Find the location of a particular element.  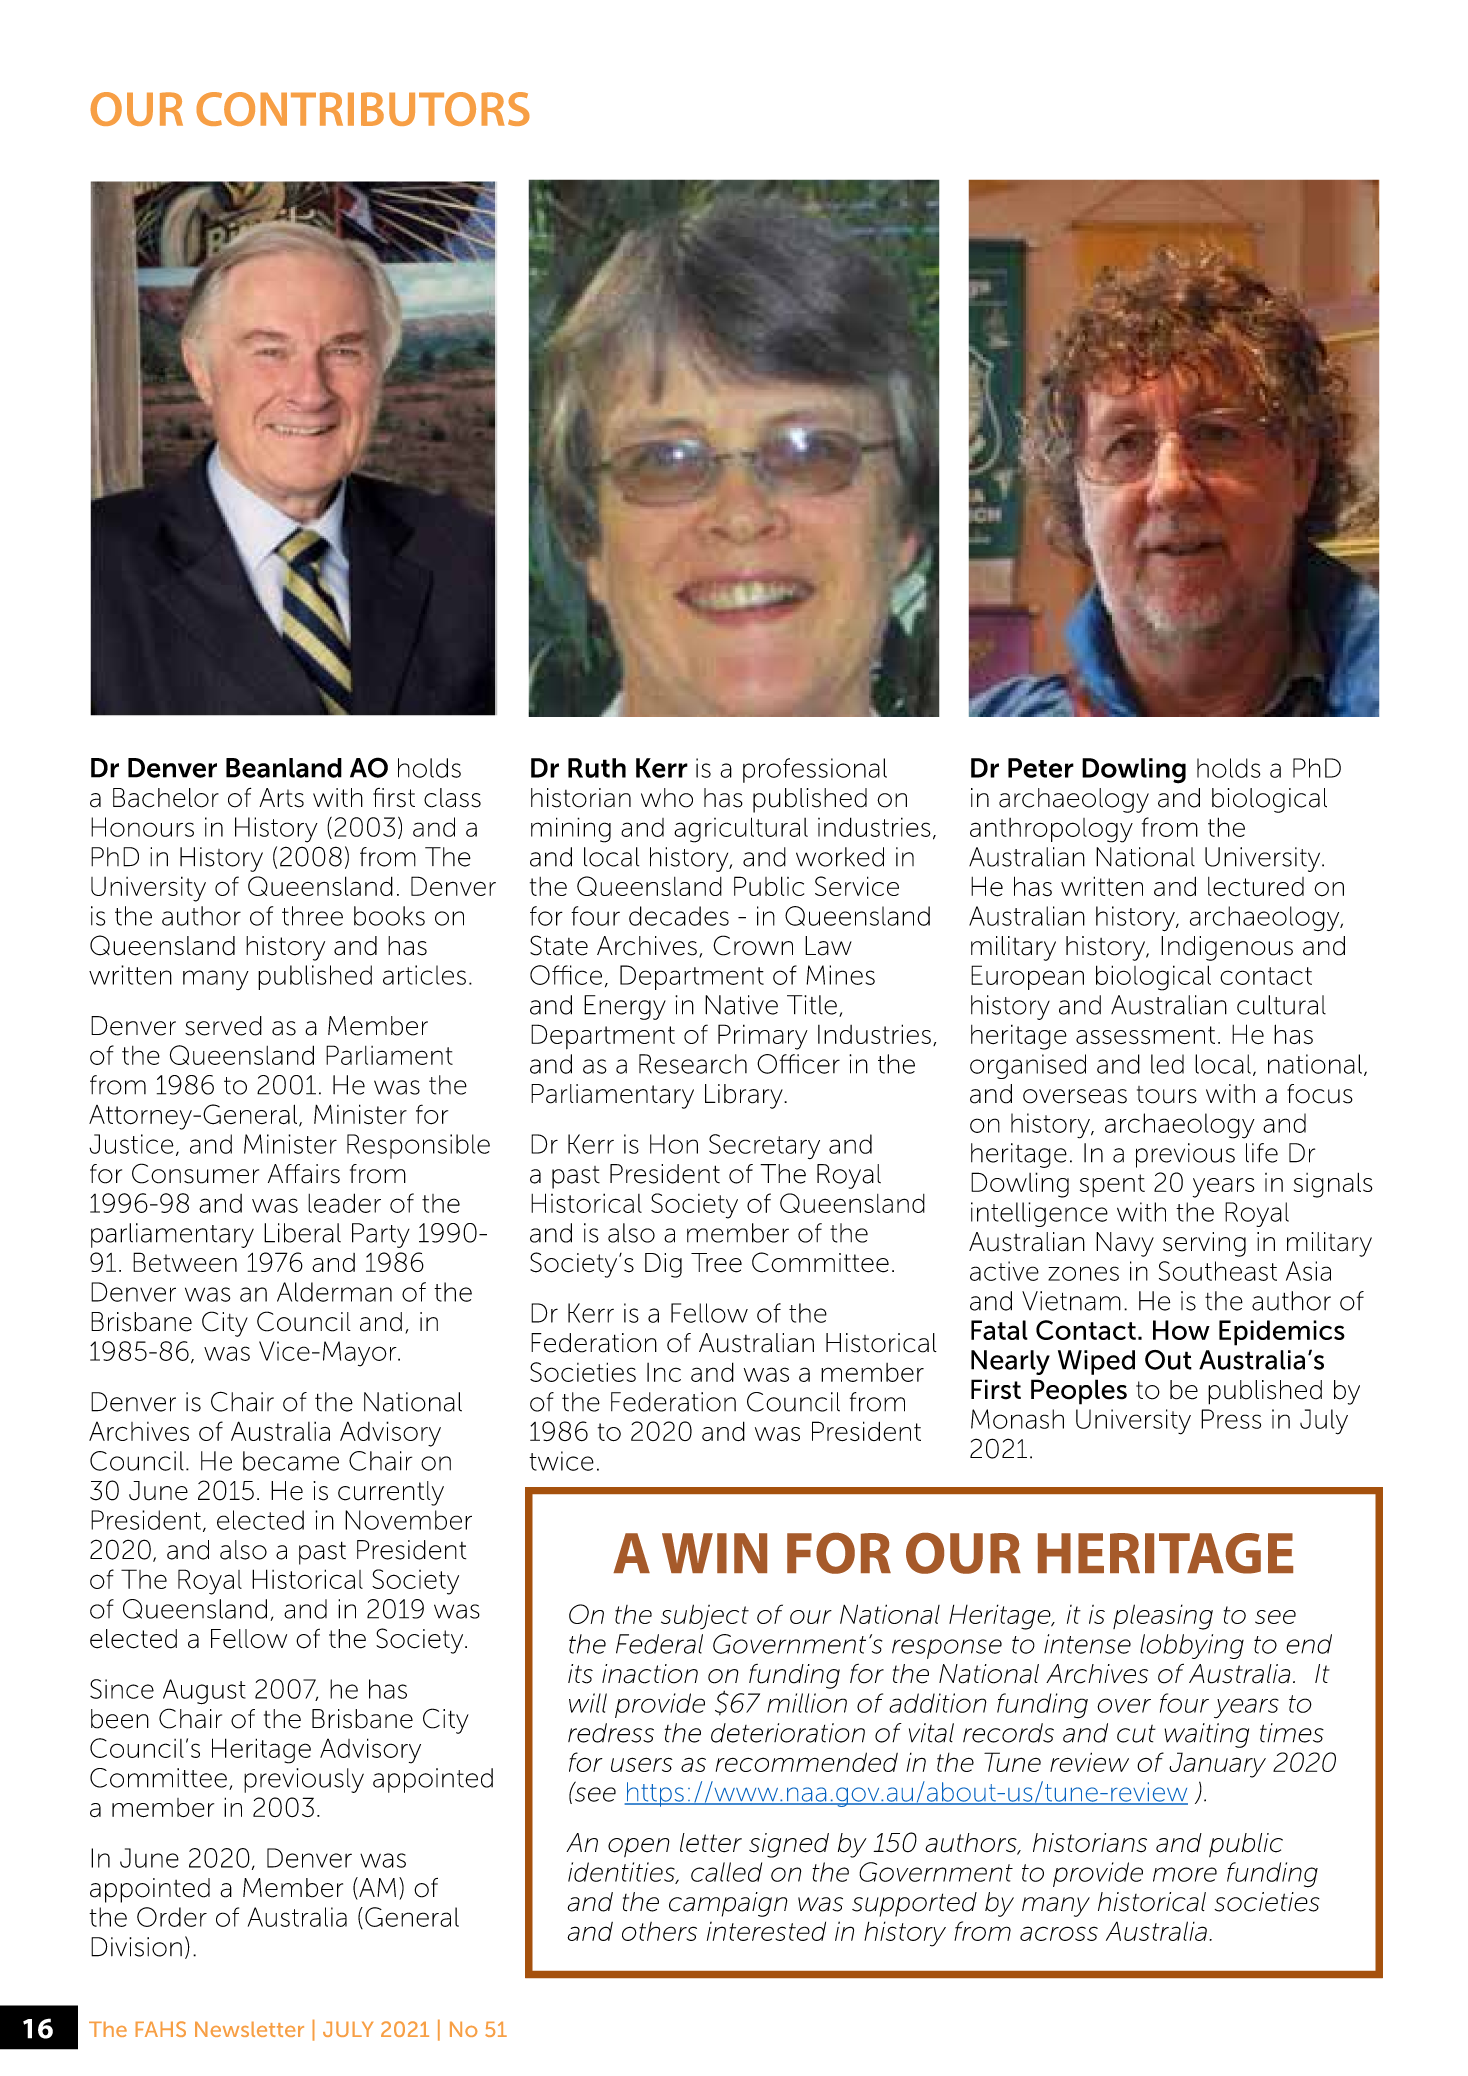

anthropology is located at coordinates (1051, 830).
